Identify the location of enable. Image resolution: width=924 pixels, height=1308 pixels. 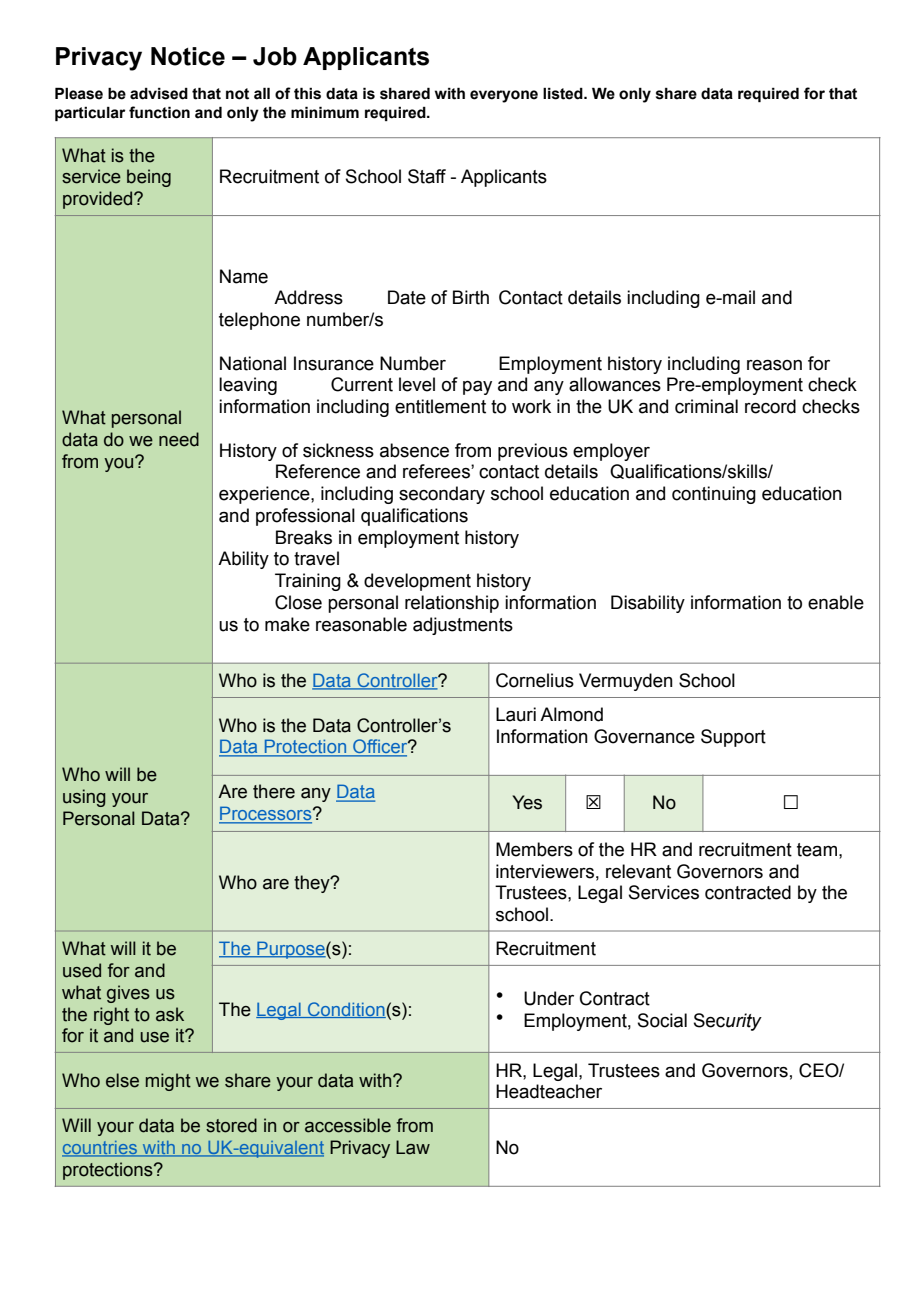
(836, 602).
